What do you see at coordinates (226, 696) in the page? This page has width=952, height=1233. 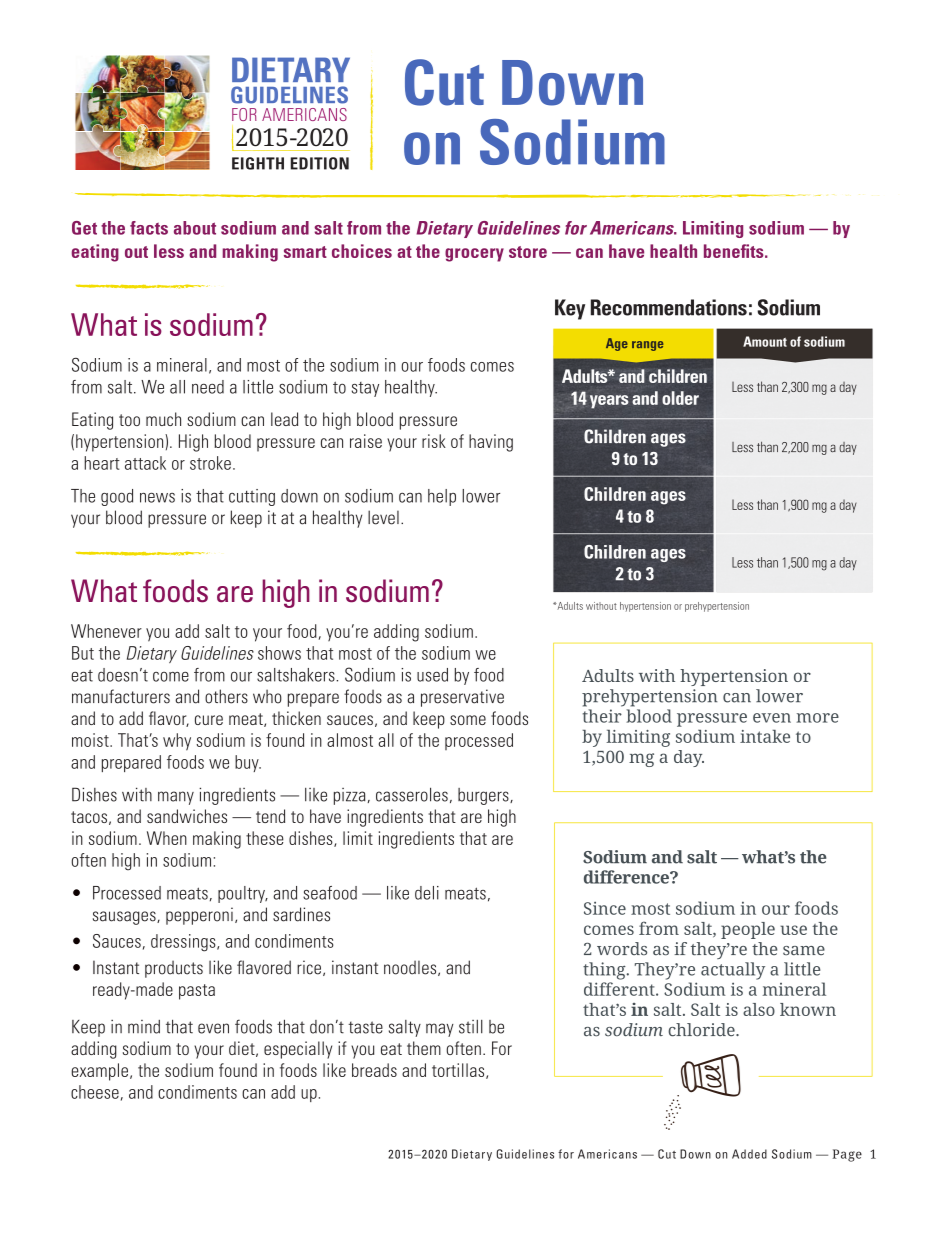 I see `others` at bounding box center [226, 696].
